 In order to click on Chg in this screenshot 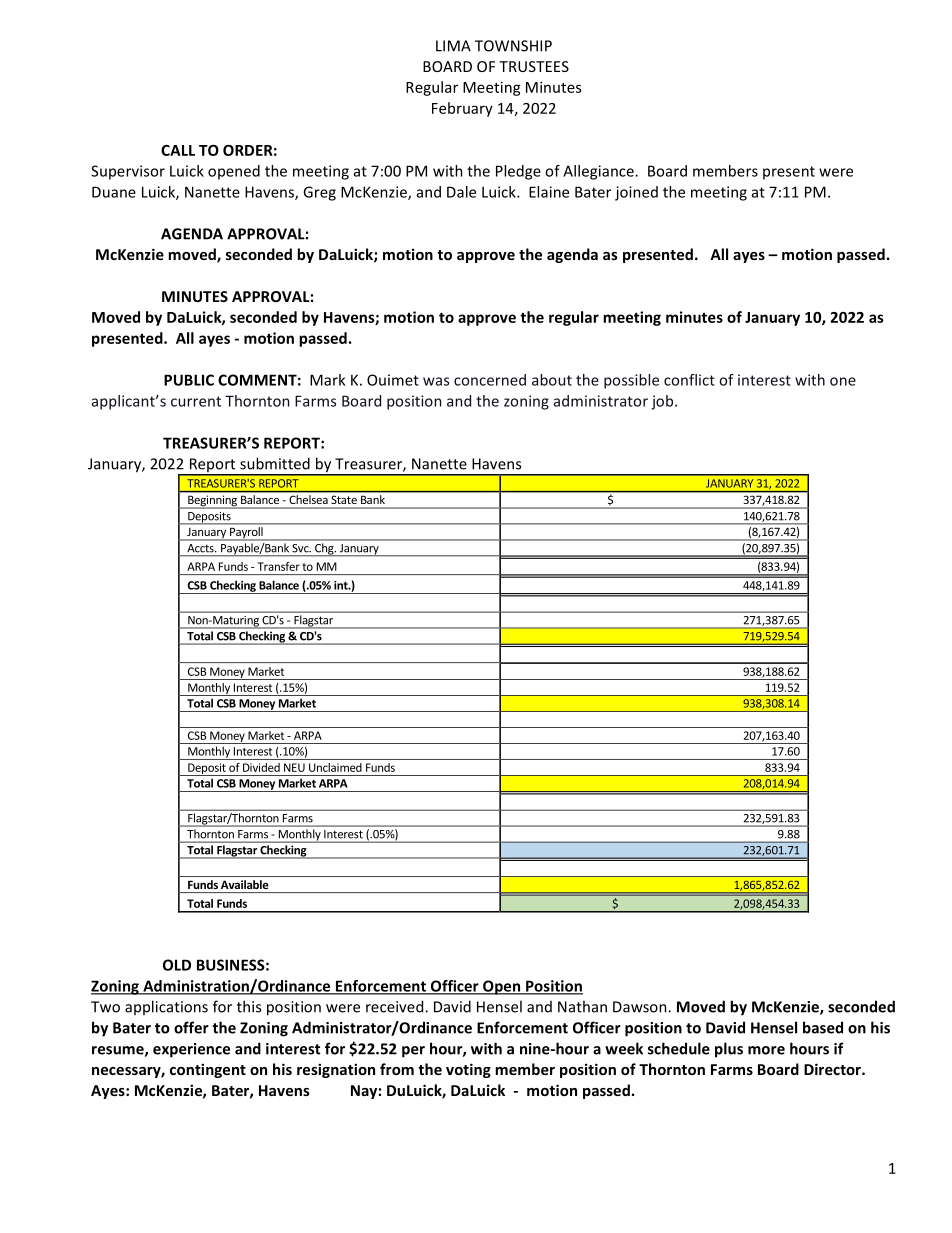, I will do `click(324, 549)`.
